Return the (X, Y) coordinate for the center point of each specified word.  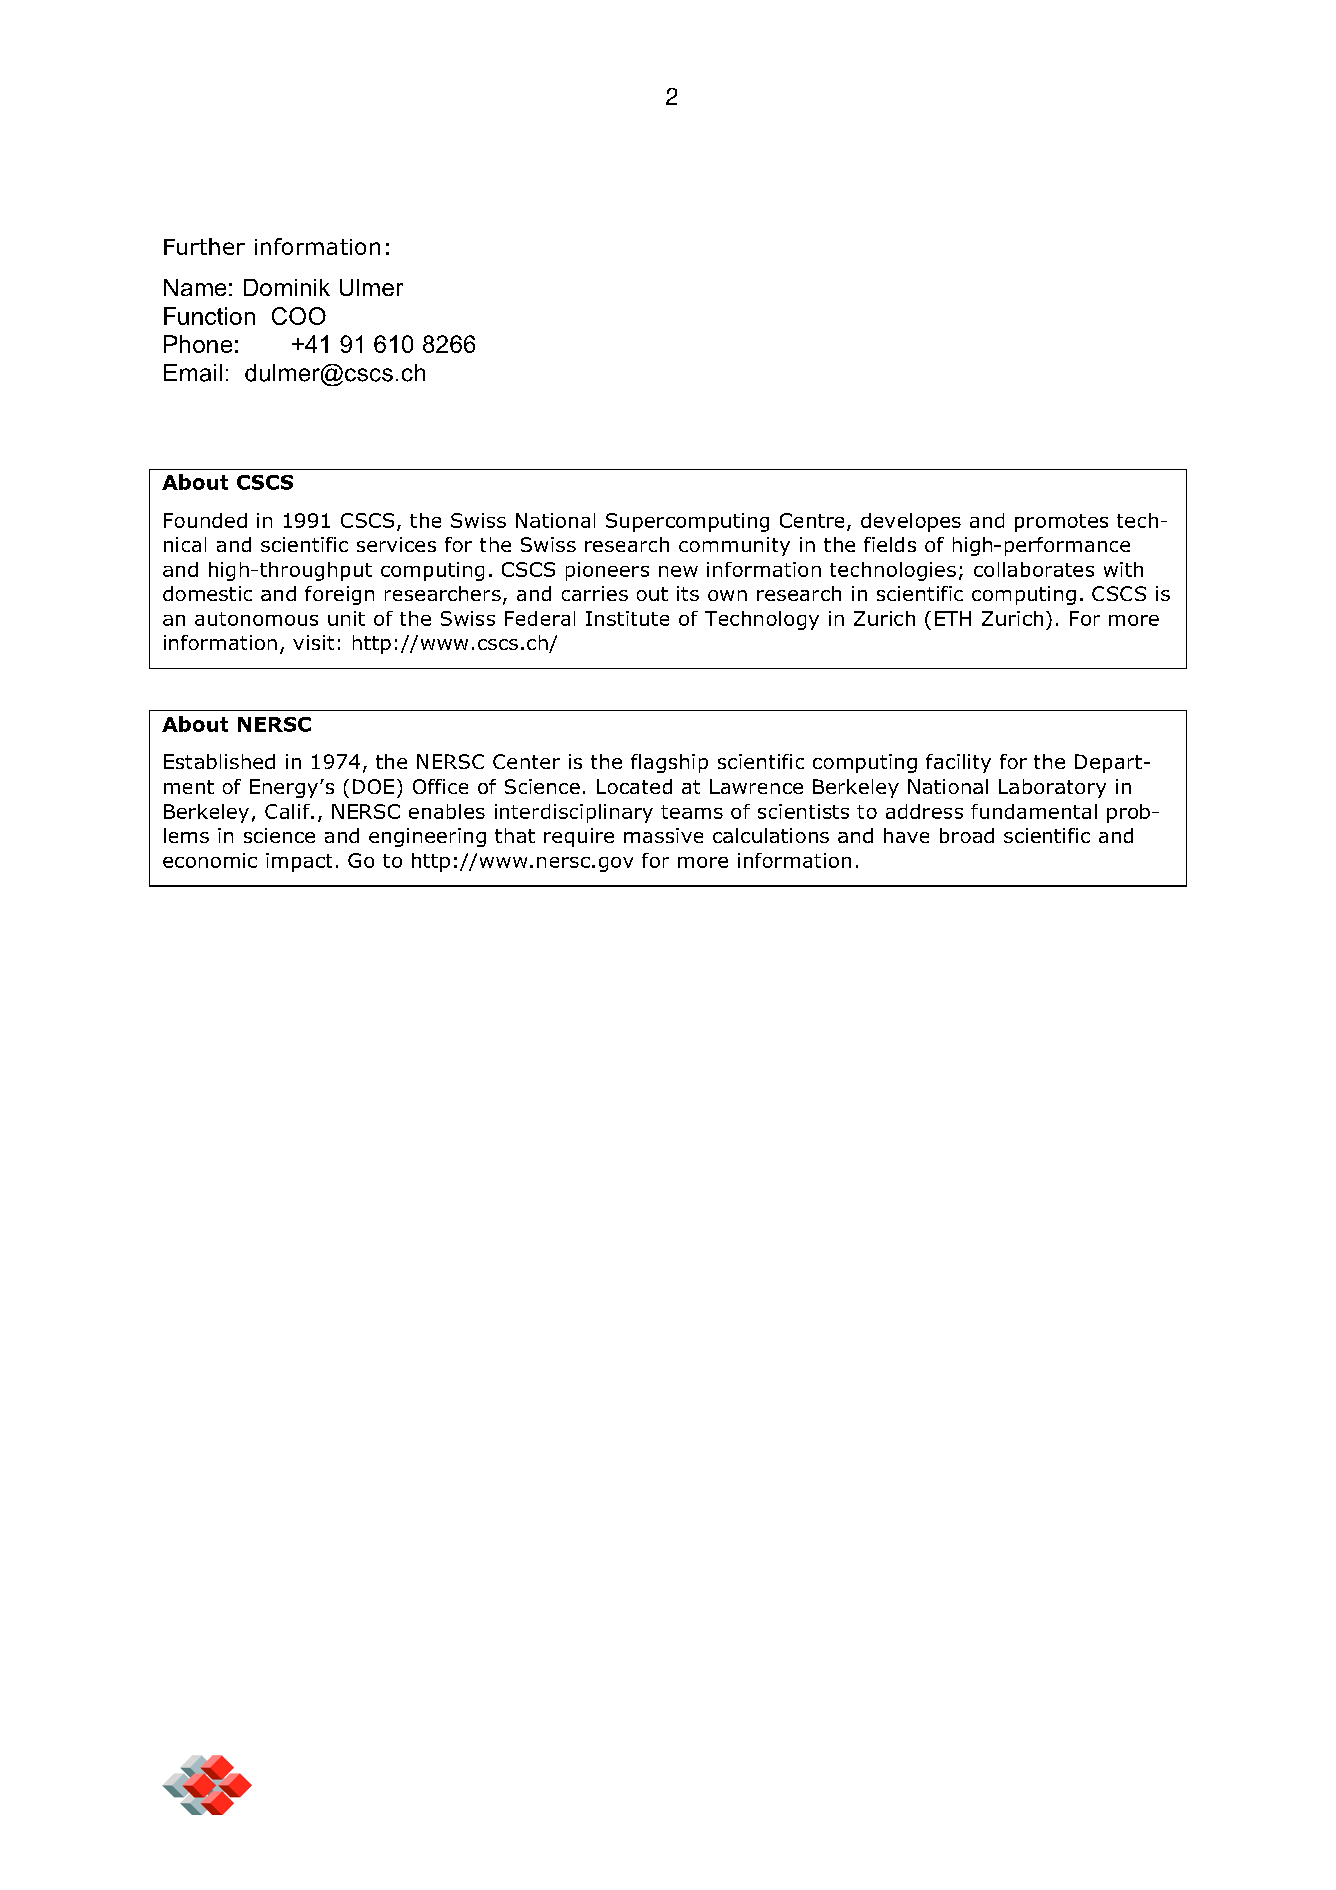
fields (890, 544)
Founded (205, 520)
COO (299, 316)
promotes (1061, 523)
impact (299, 862)
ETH (953, 618)
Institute (627, 618)
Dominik (287, 287)
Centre (812, 520)
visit (313, 642)
